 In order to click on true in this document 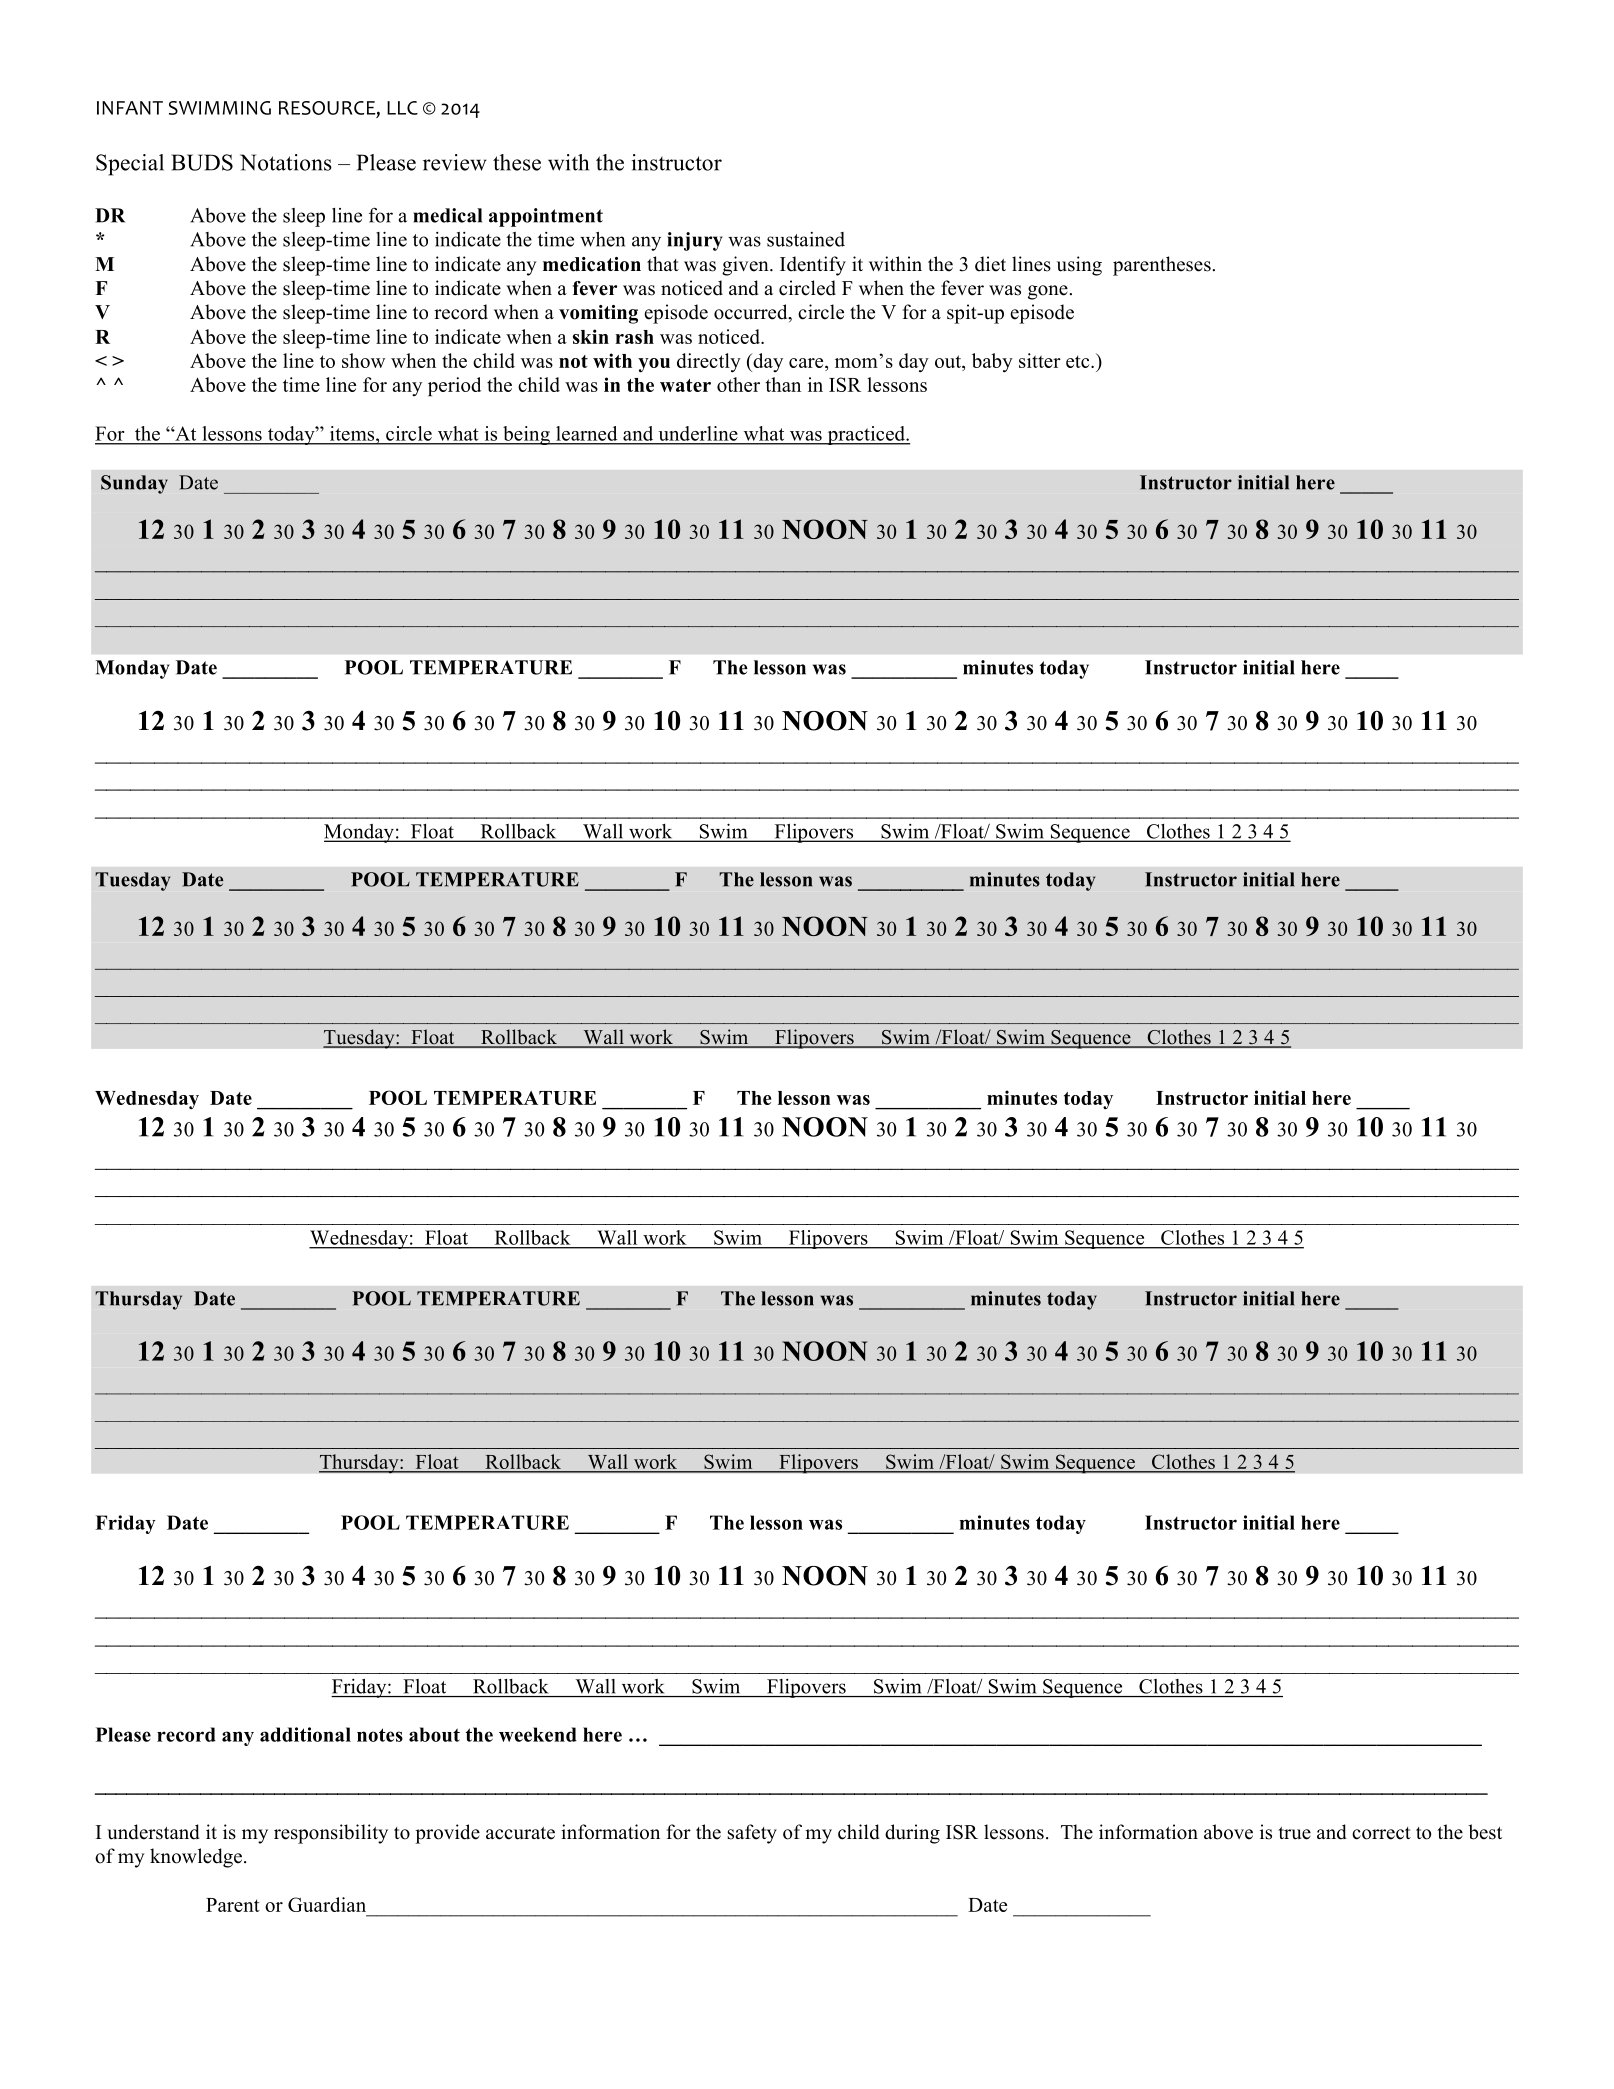, I will do `click(1294, 1833)`.
